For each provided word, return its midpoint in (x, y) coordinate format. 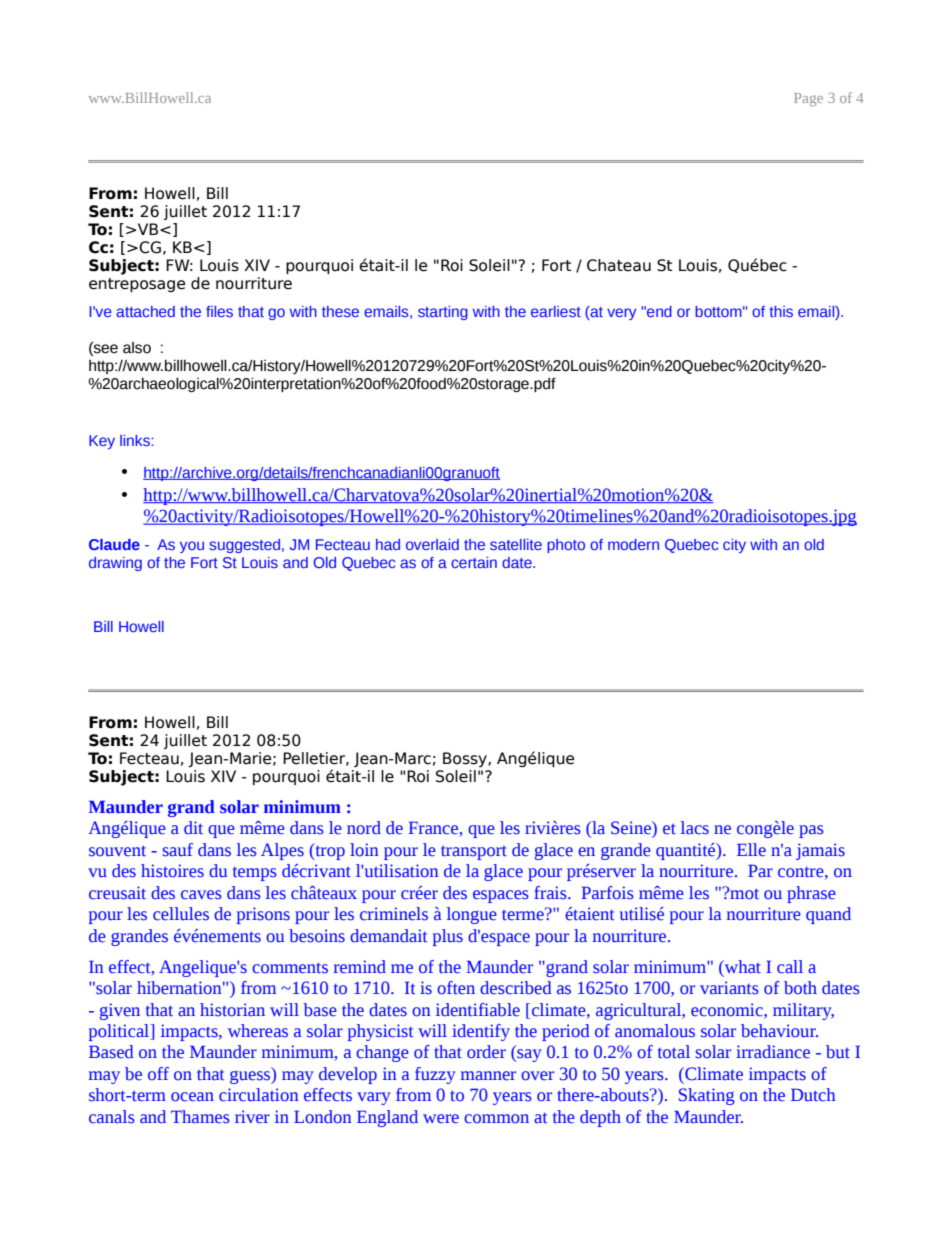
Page (808, 99)
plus (448, 937)
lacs (695, 828)
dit (193, 828)
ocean (192, 1097)
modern (633, 544)
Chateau (619, 265)
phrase (811, 894)
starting (443, 313)
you (192, 547)
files (219, 311)
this (781, 311)
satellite (516, 544)
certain (474, 562)
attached (145, 311)
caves (201, 895)
